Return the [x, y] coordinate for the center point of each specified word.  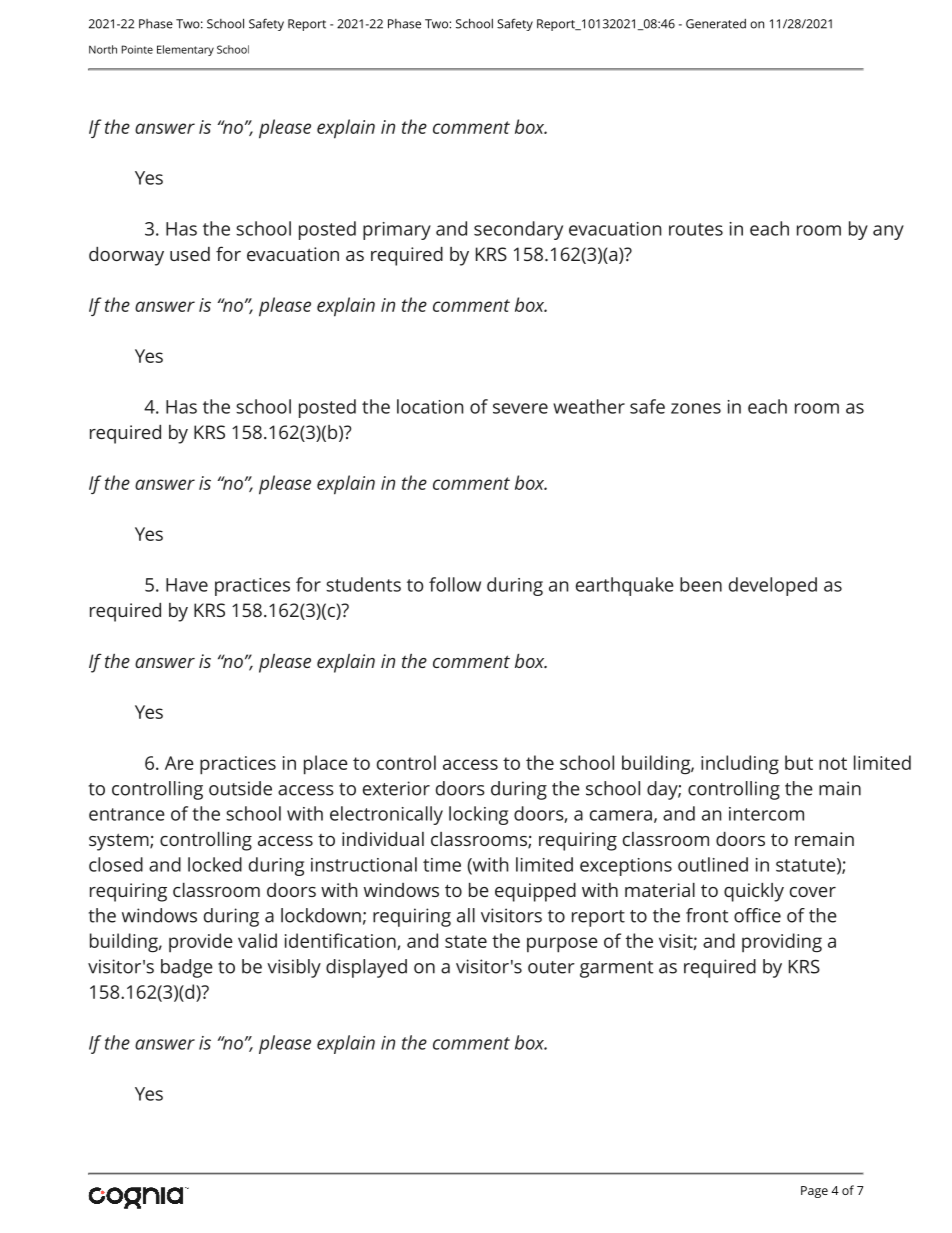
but [799, 762]
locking [478, 815]
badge [187, 968]
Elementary [185, 50]
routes [696, 229]
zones [696, 408]
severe [520, 408]
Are [179, 763]
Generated [716, 24]
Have [187, 585]
